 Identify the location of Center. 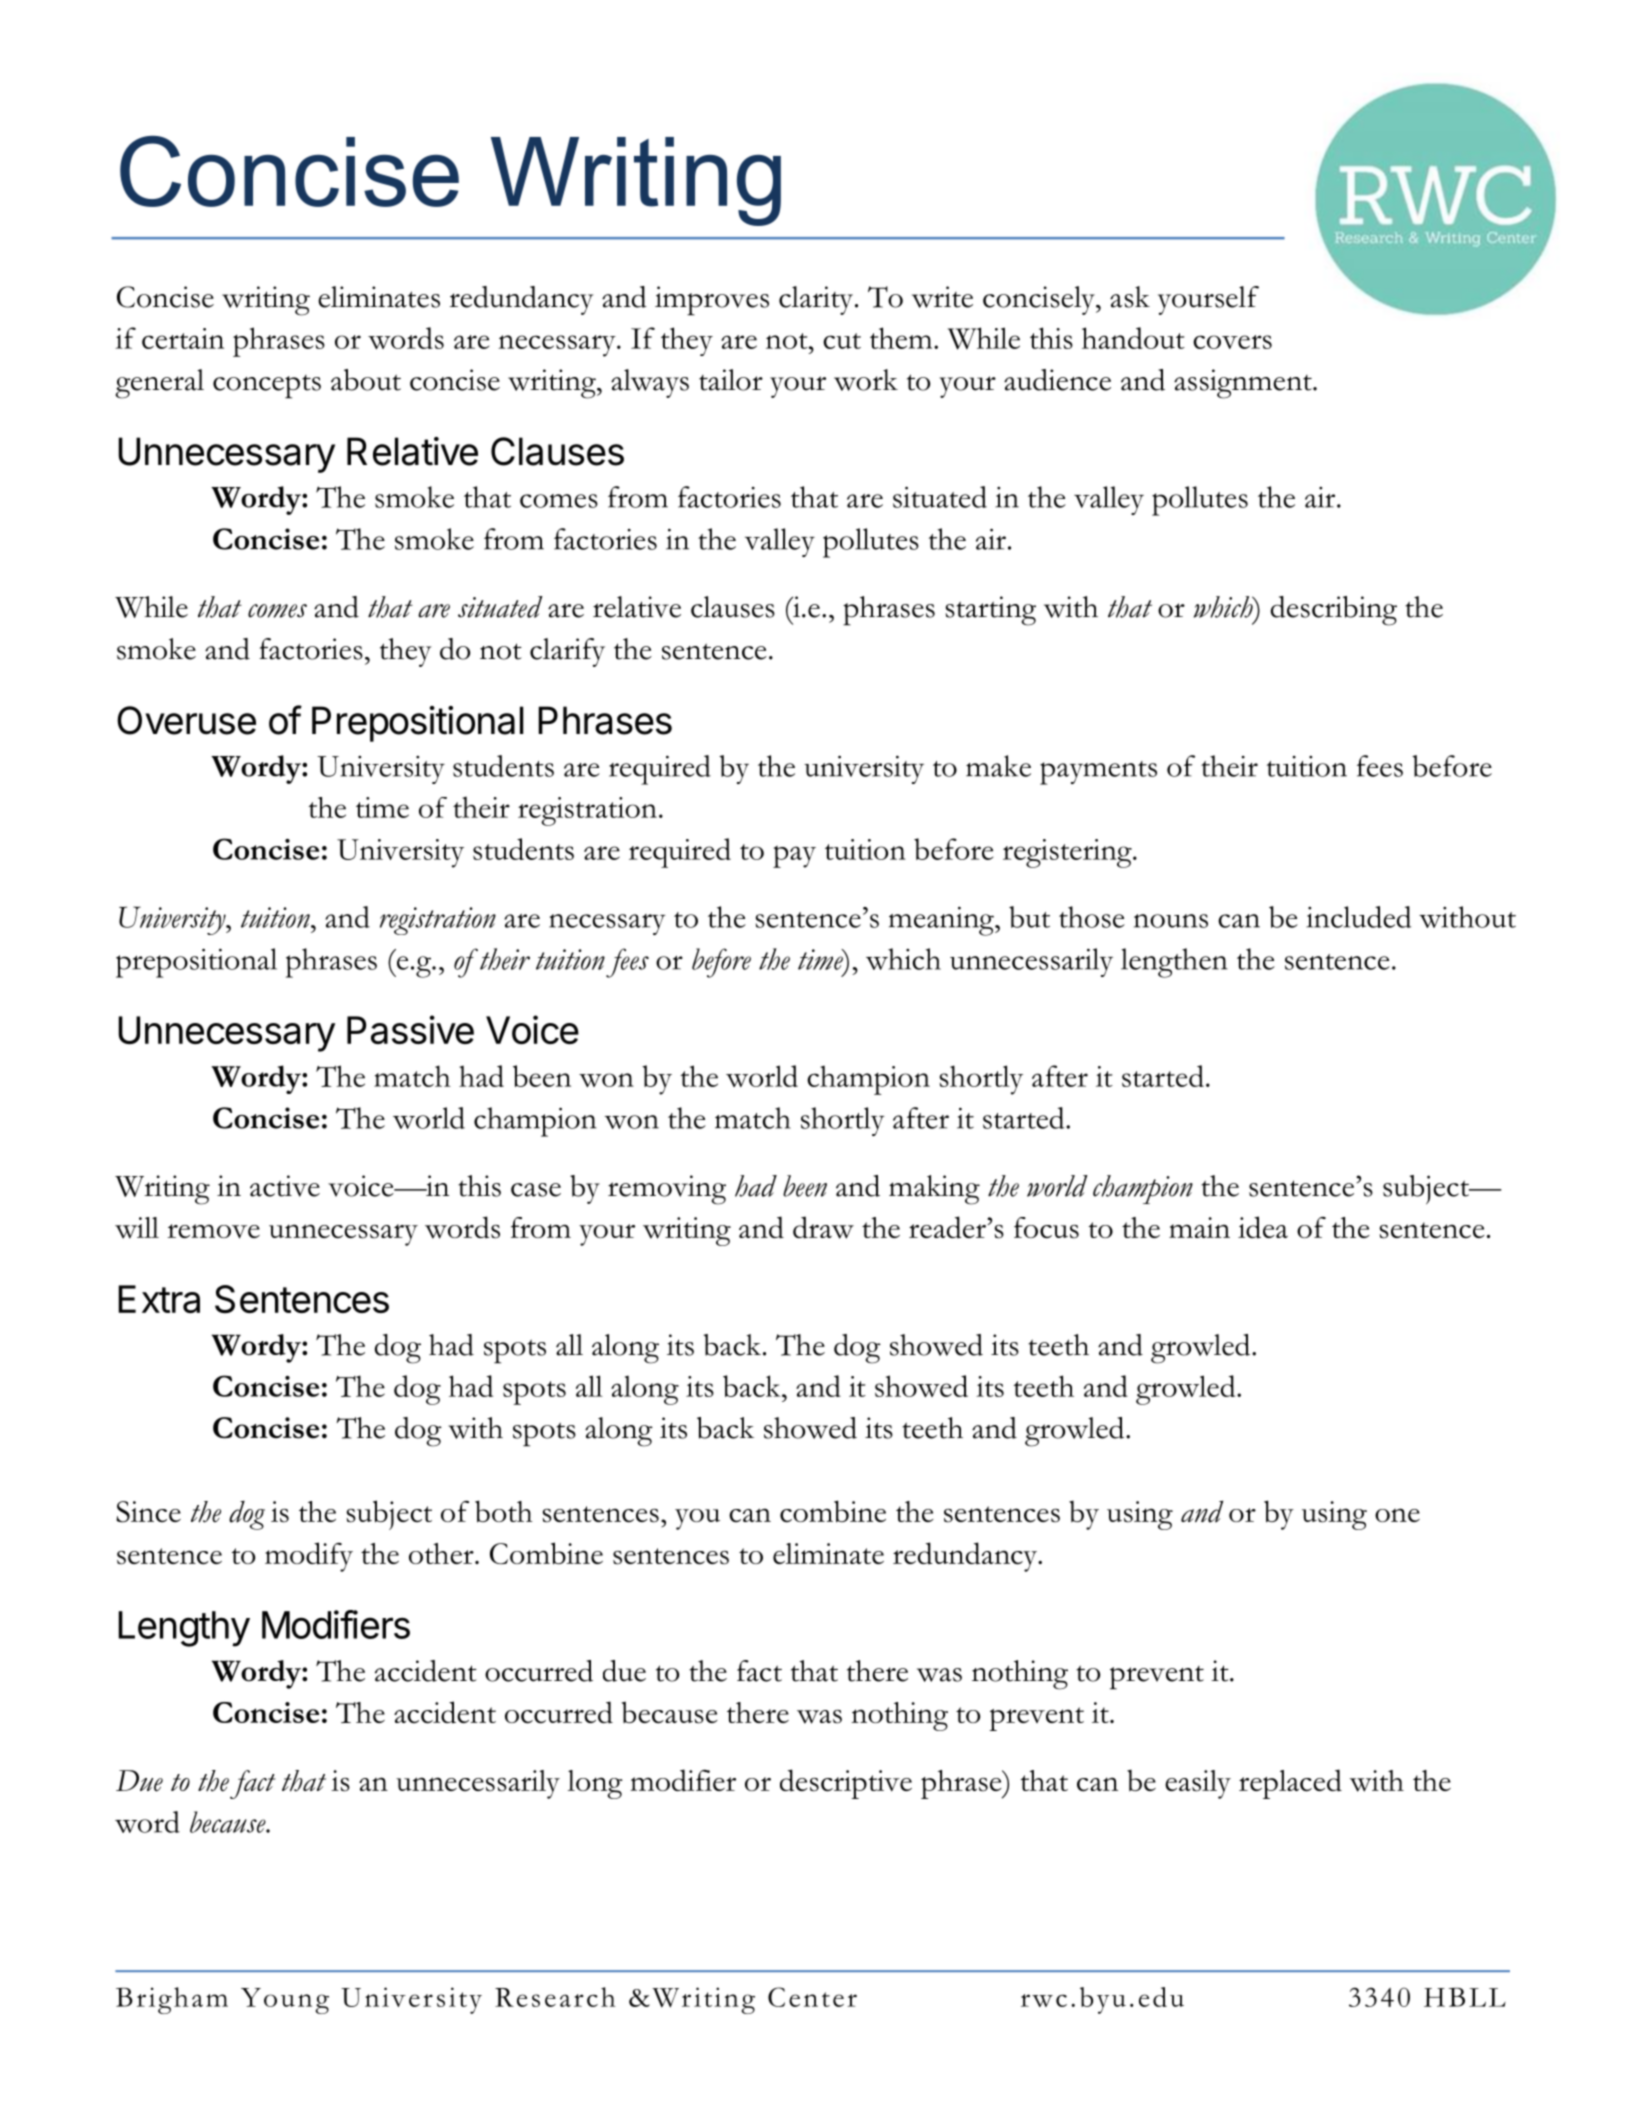
(812, 1997).
